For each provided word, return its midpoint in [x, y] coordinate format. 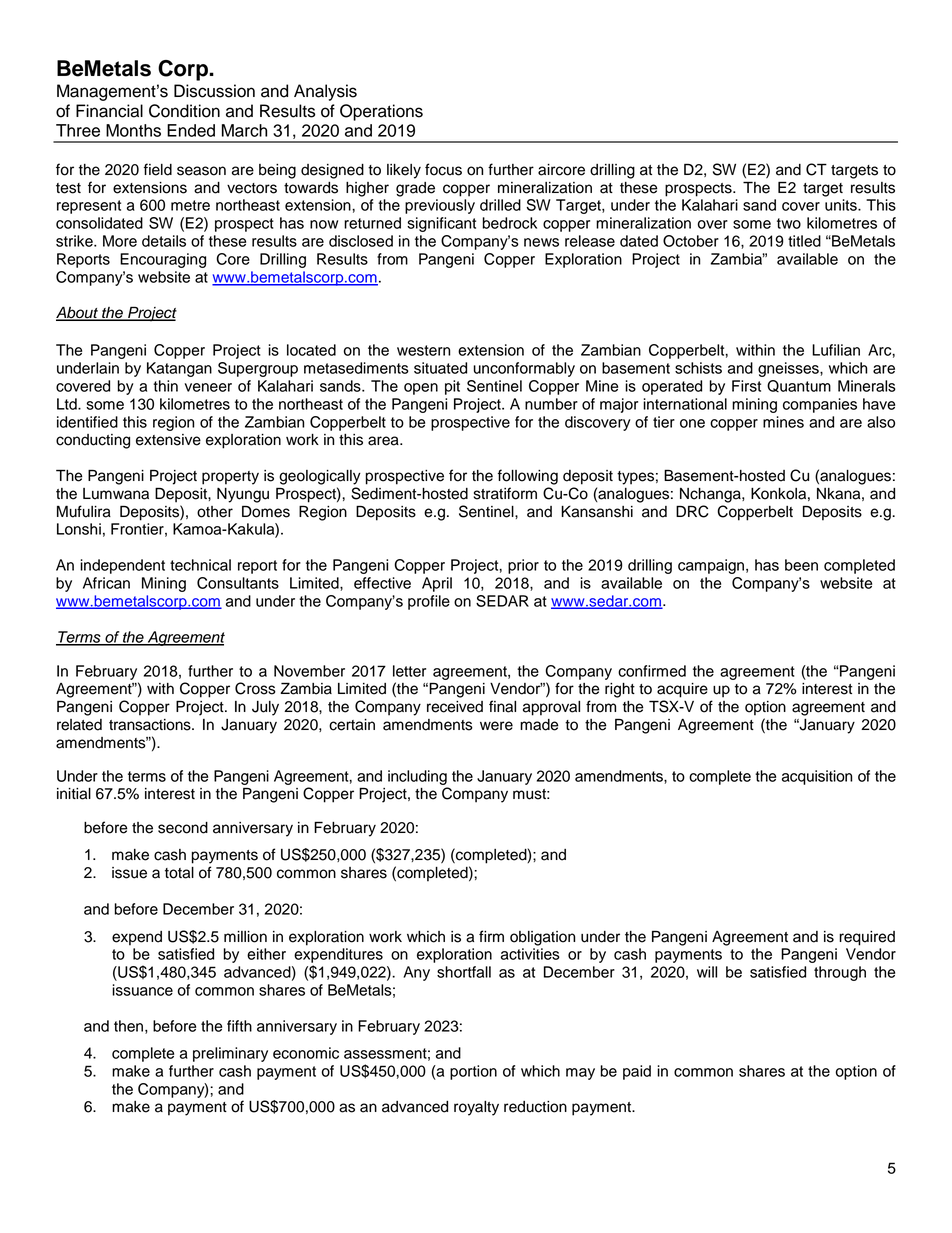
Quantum [799, 386]
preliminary [230, 1054]
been [801, 565]
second [183, 828]
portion [473, 1072]
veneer [208, 387]
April [437, 584]
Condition [184, 111]
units [842, 205]
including [417, 777]
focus [443, 169]
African [106, 583]
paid [637, 1072]
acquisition [817, 777]
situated [440, 368]
